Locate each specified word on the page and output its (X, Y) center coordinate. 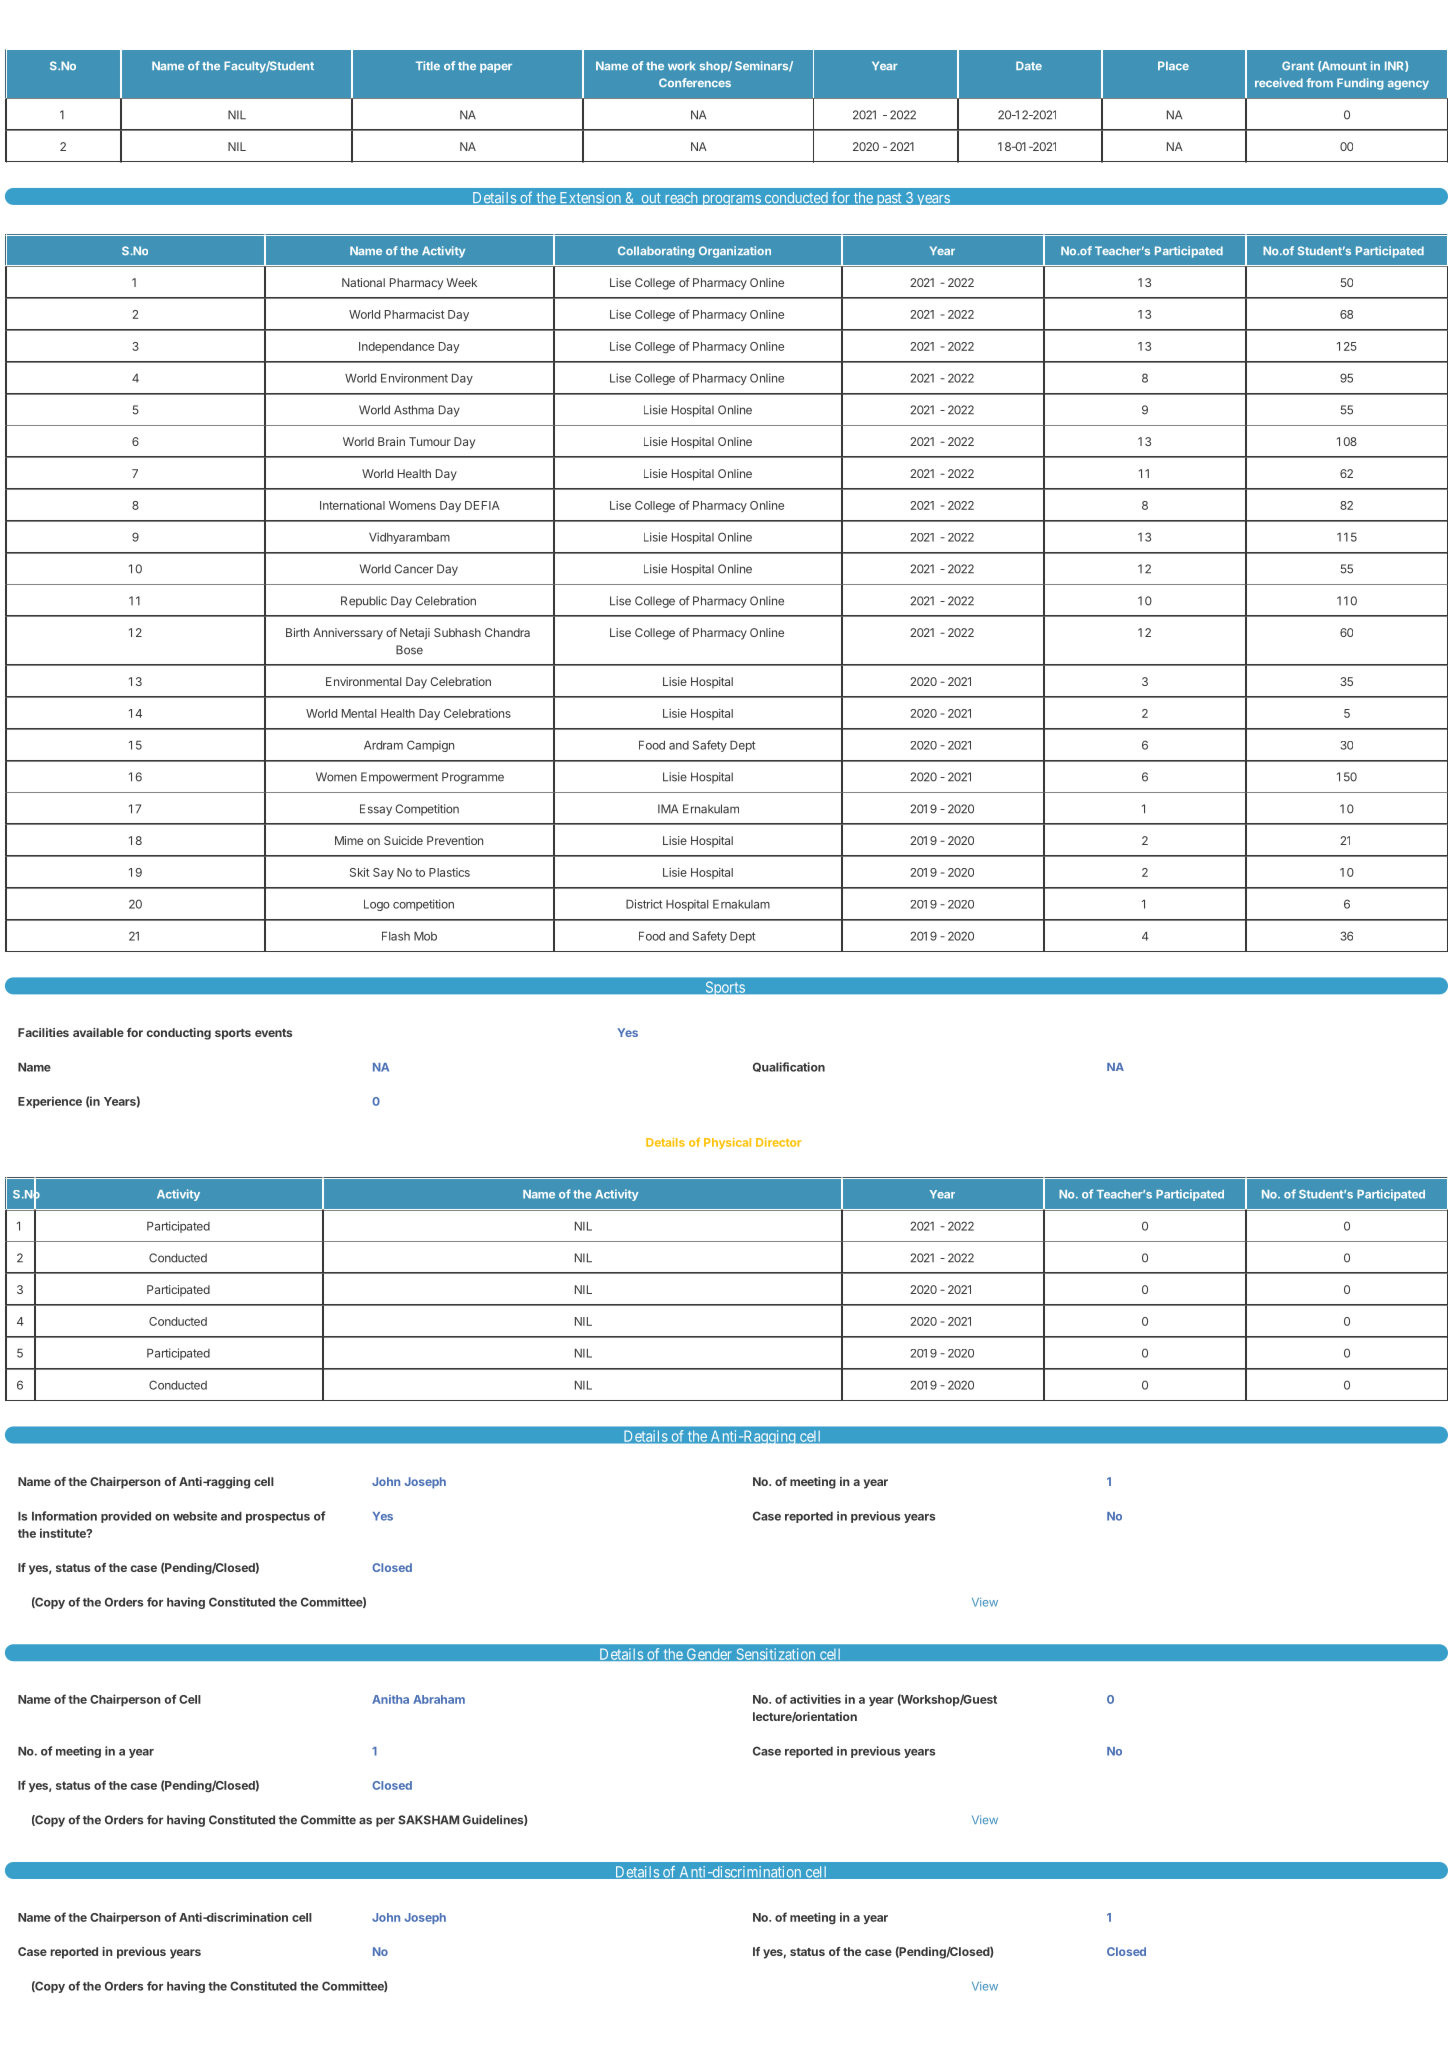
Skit (360, 872)
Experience (50, 1102)
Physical (727, 1143)
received (1279, 82)
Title (428, 65)
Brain (391, 441)
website (195, 1516)
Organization (735, 252)
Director (778, 1142)
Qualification (789, 1067)
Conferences (695, 82)
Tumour (430, 441)
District (644, 904)
